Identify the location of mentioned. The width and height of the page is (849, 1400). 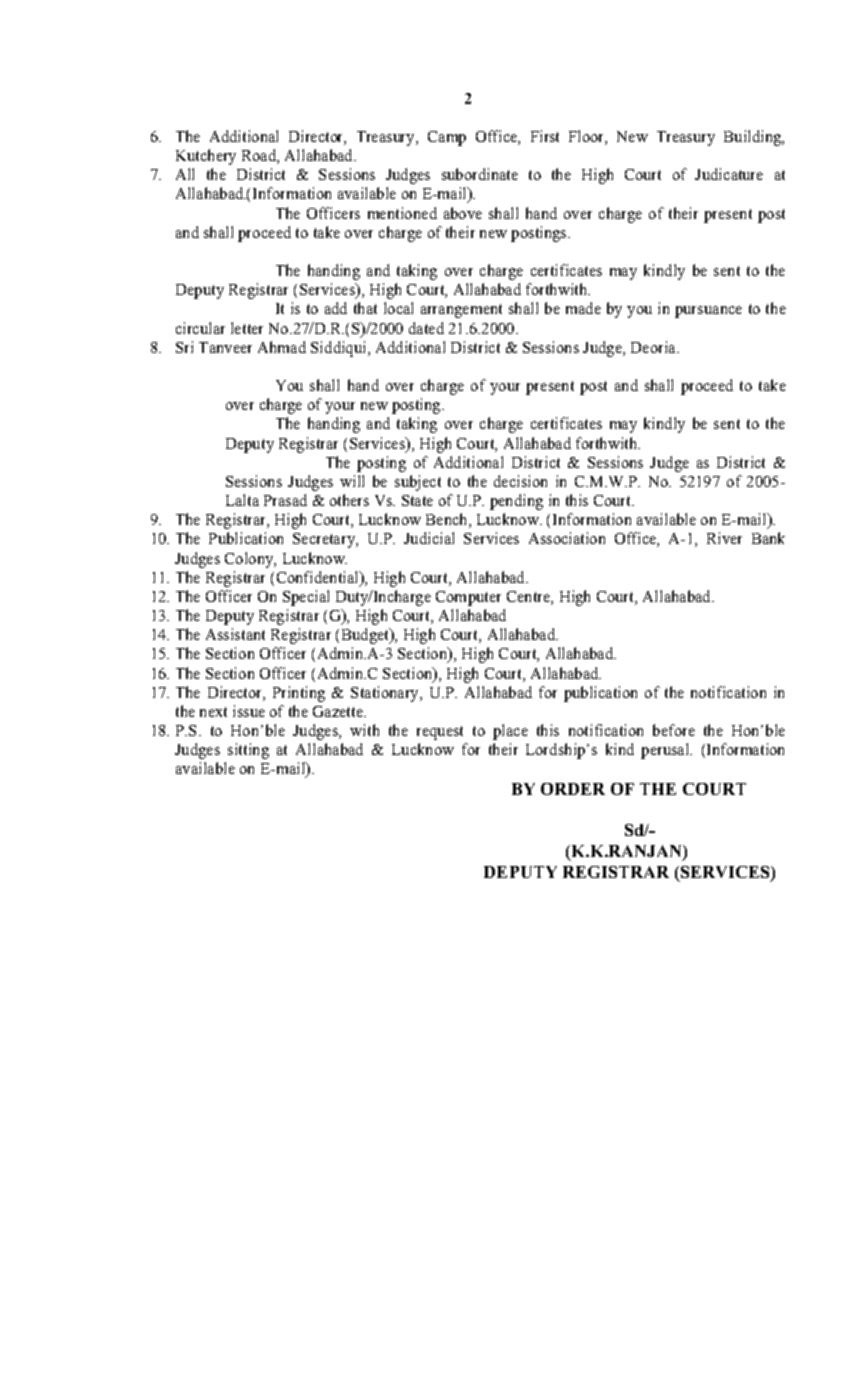
(402, 213).
